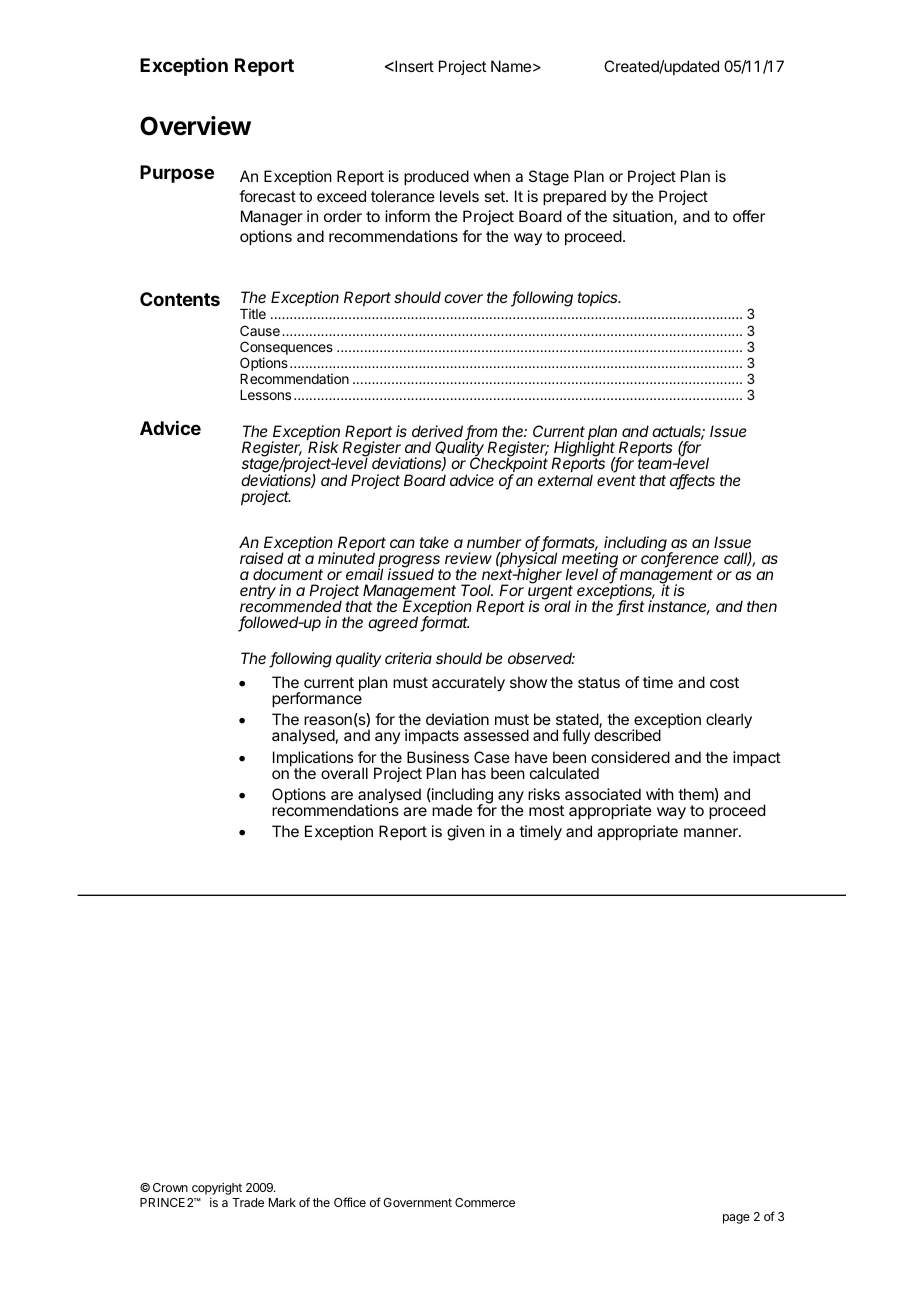 The height and width of the screenshot is (1308, 924). I want to click on page, so click(736, 1219).
